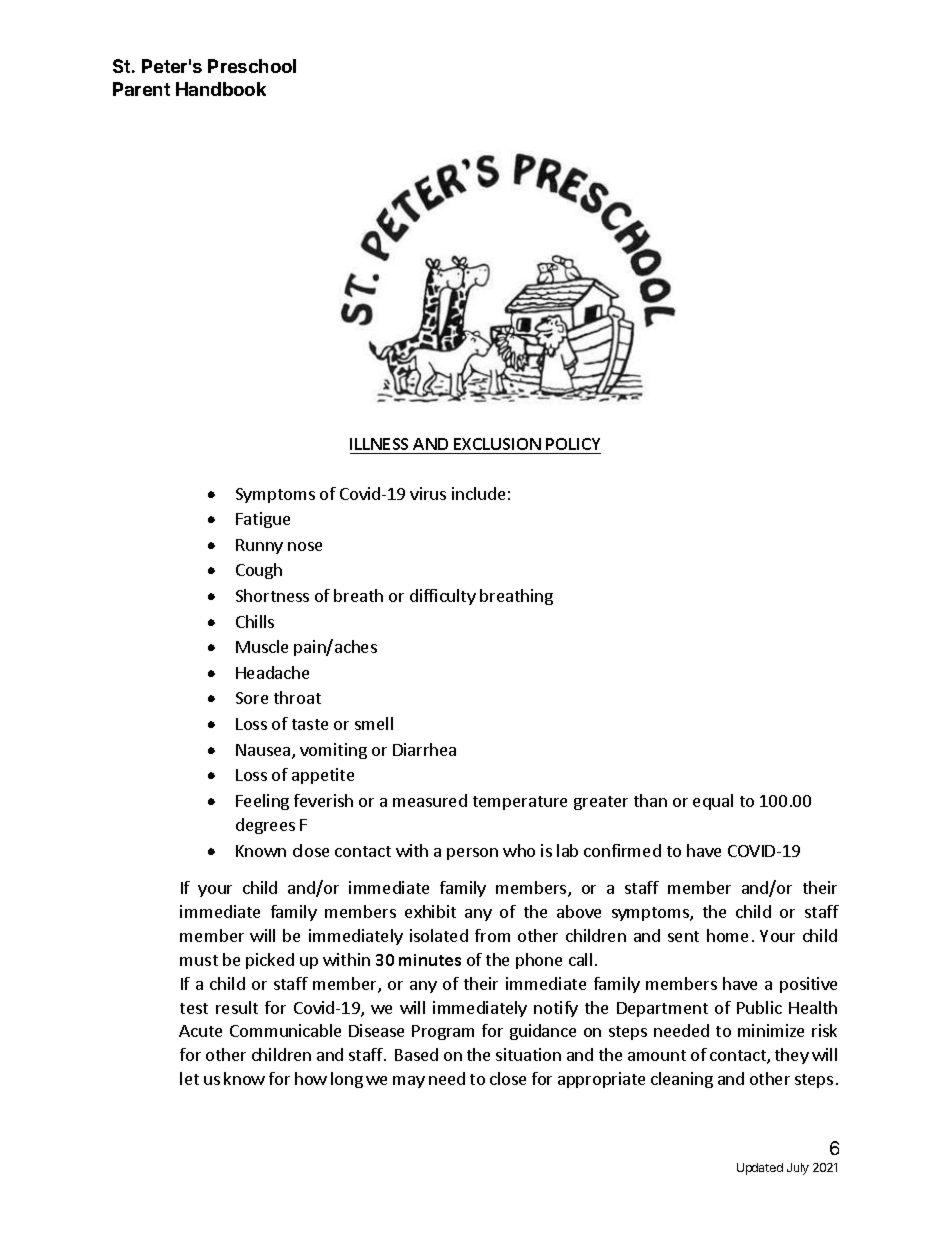 Image resolution: width=952 pixels, height=1233 pixels. I want to click on Diarrhea, so click(424, 749).
